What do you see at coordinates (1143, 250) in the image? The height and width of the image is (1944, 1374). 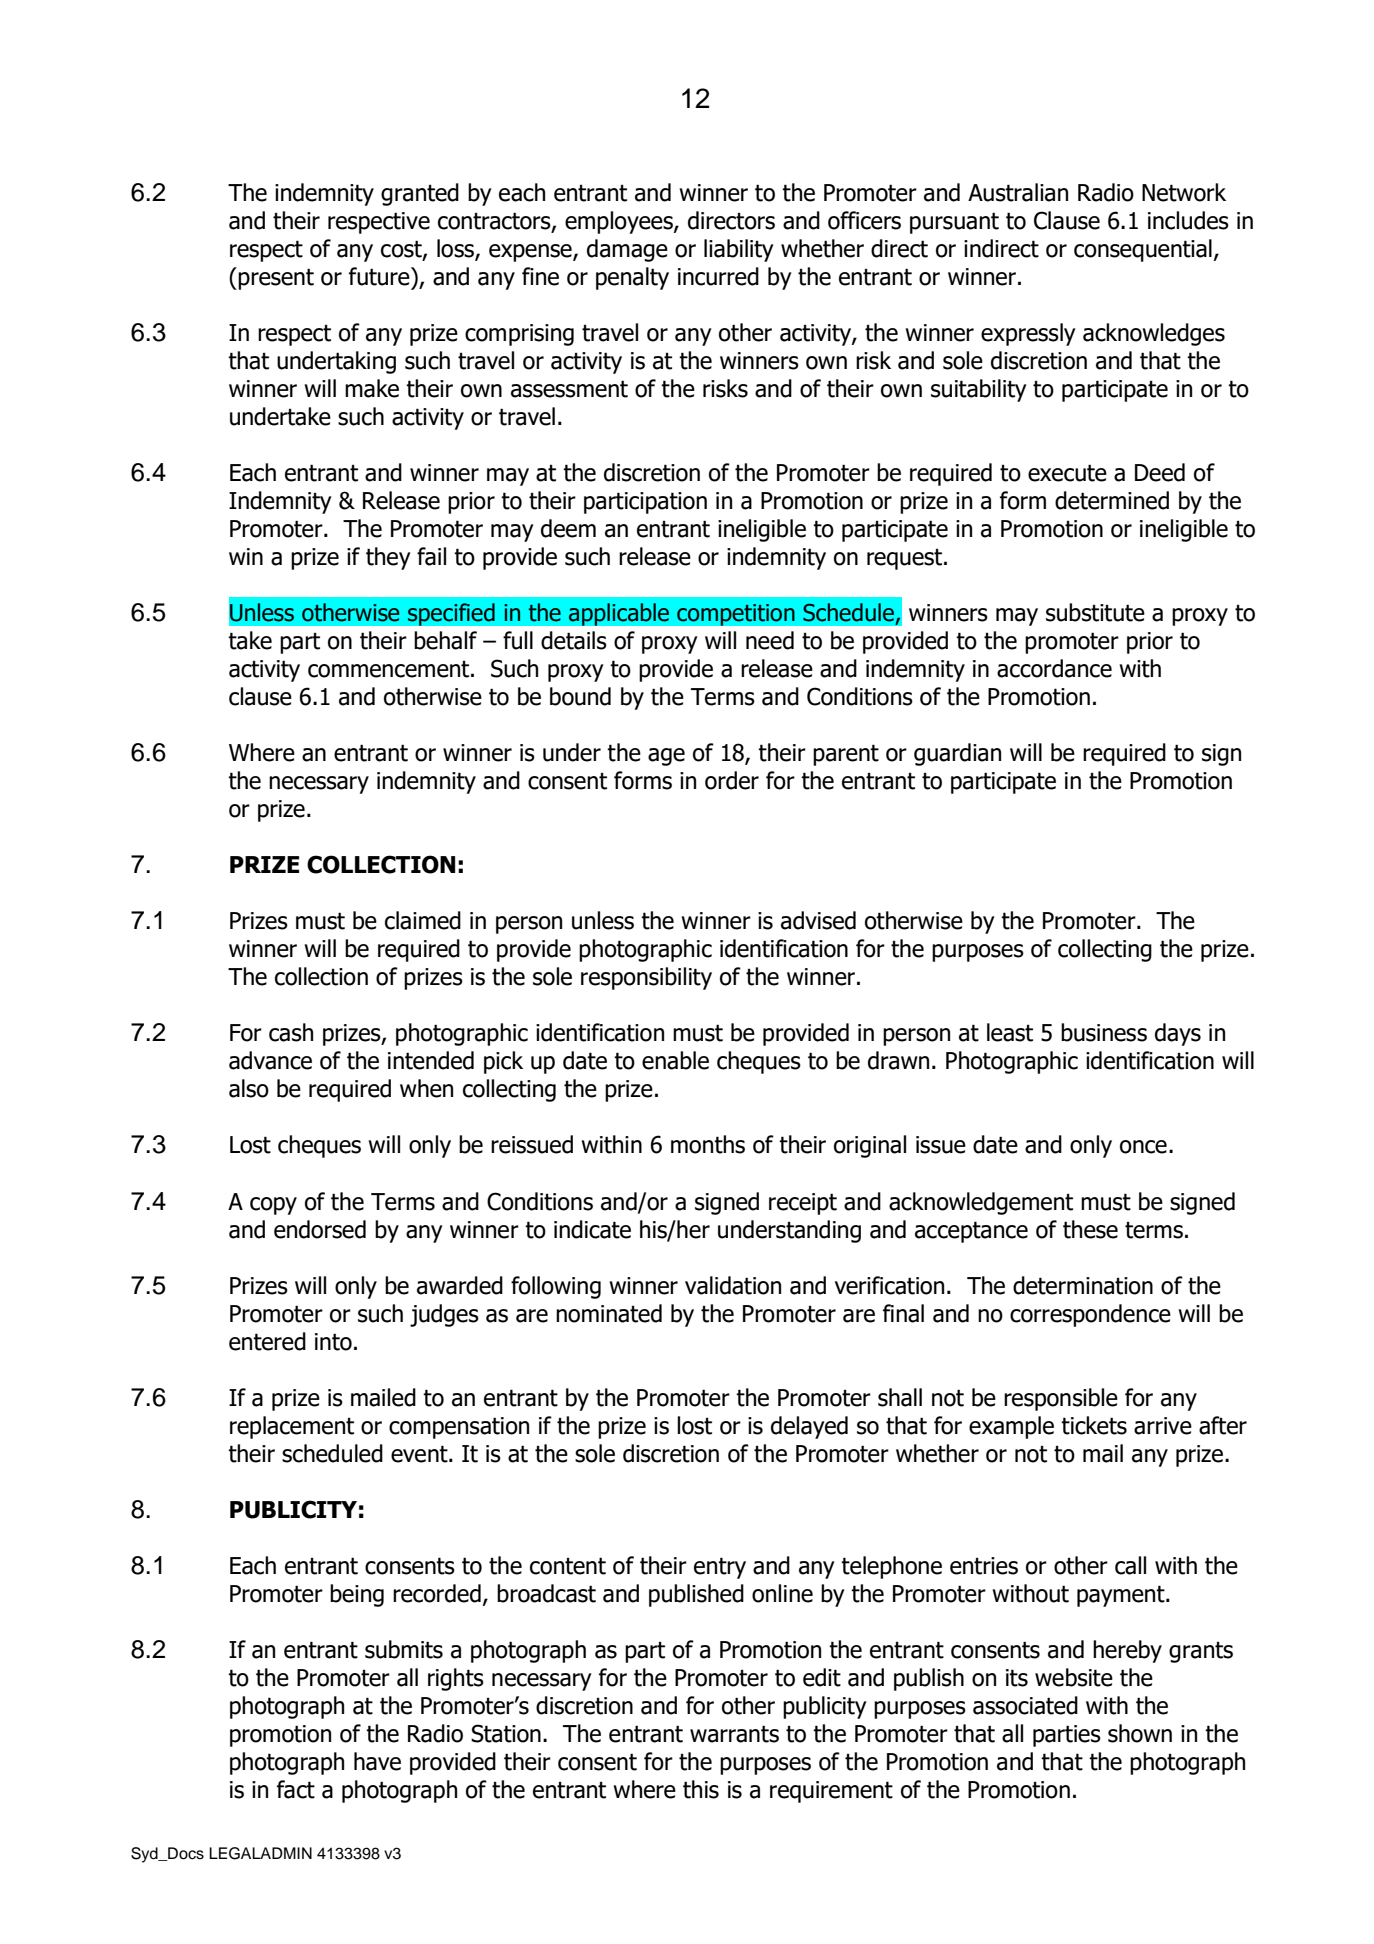 I see `consequential` at bounding box center [1143, 250].
